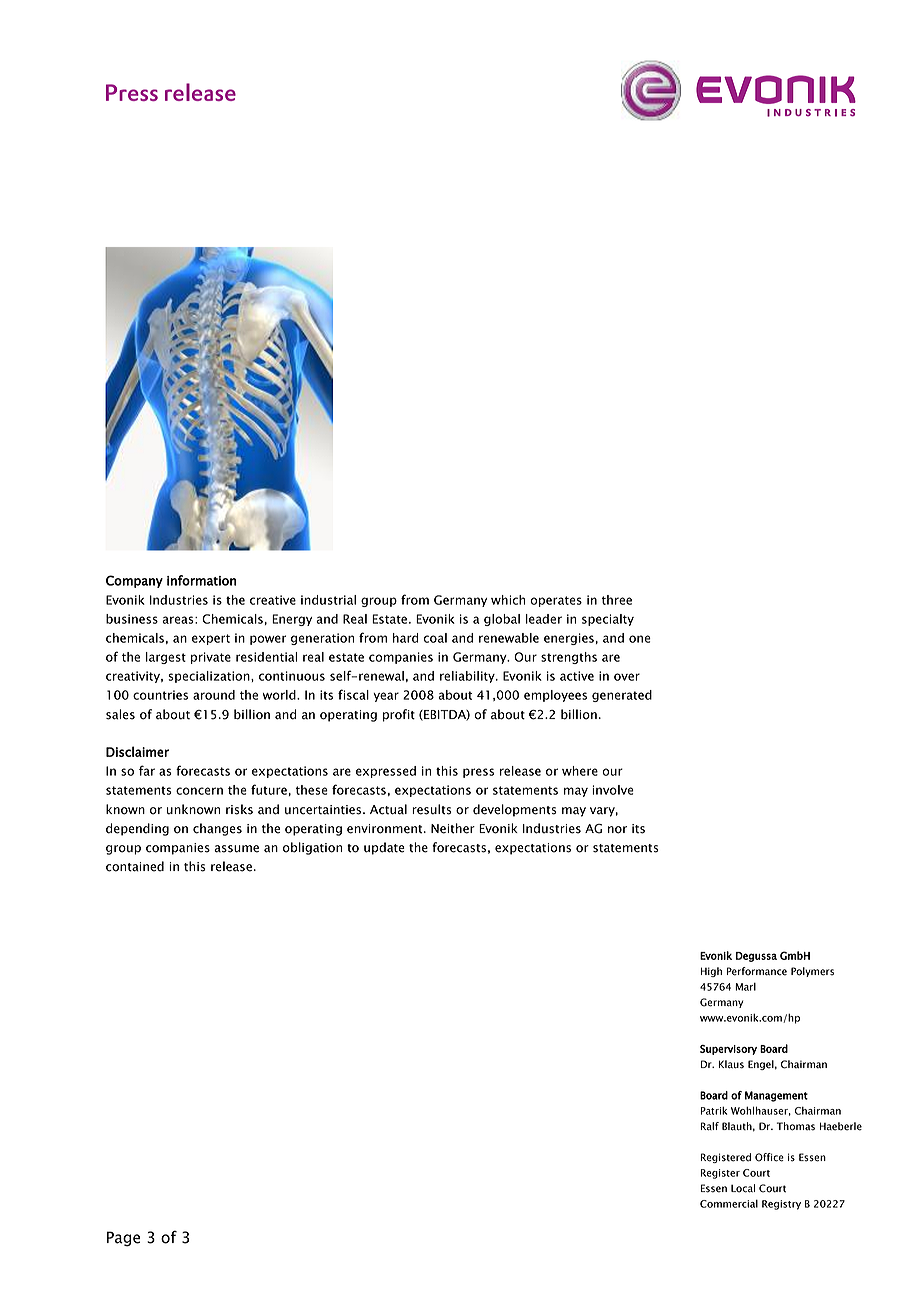 This image has height=1308, width=924. I want to click on update, so click(384, 848).
